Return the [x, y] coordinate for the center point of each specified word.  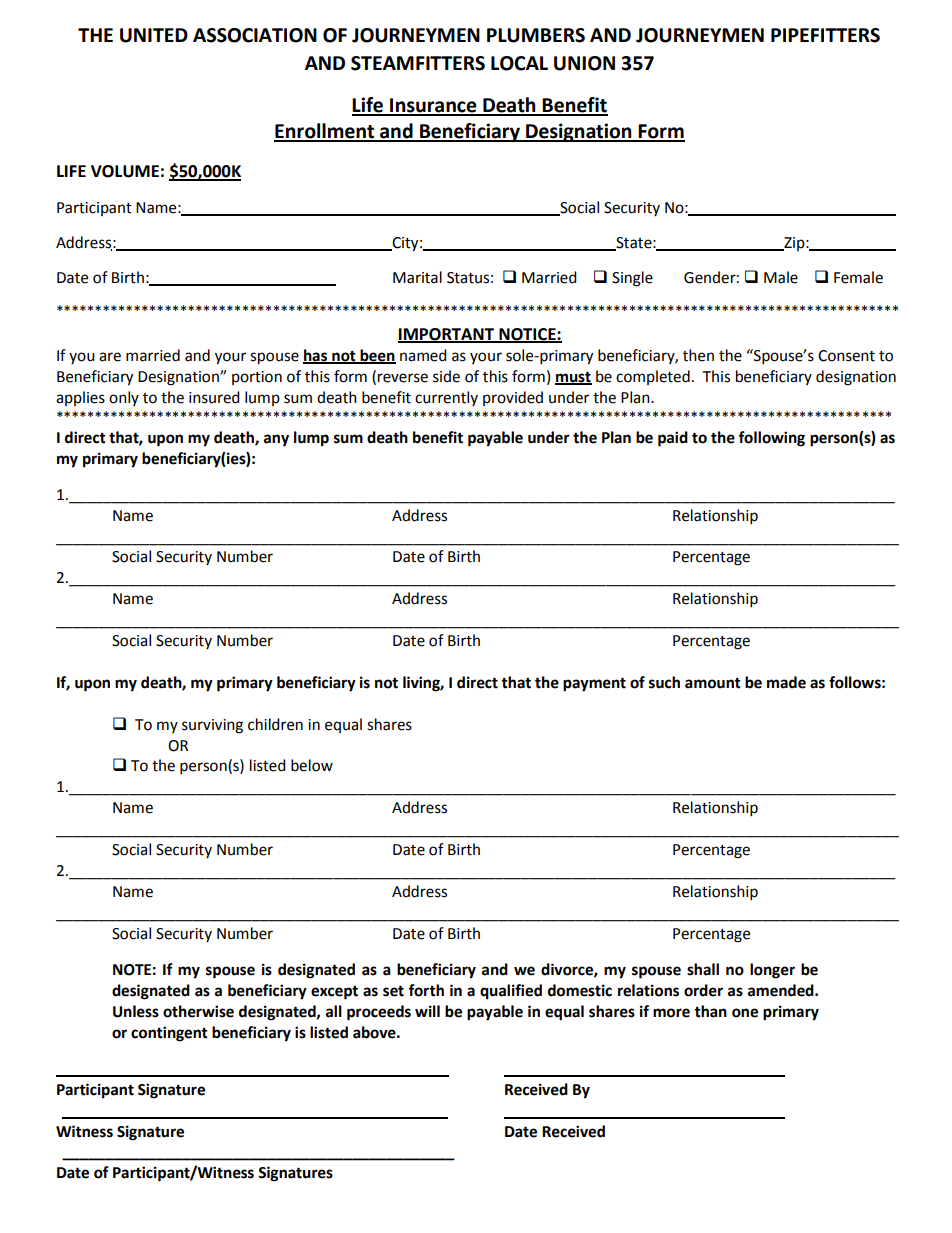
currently [446, 398]
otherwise [198, 1011]
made [786, 682]
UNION [584, 63]
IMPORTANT [447, 335]
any [276, 440]
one [745, 1013]
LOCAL [519, 63]
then [698, 355]
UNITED [154, 35]
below [312, 765]
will [427, 1011]
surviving [212, 726]
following [771, 439]
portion [257, 378]
